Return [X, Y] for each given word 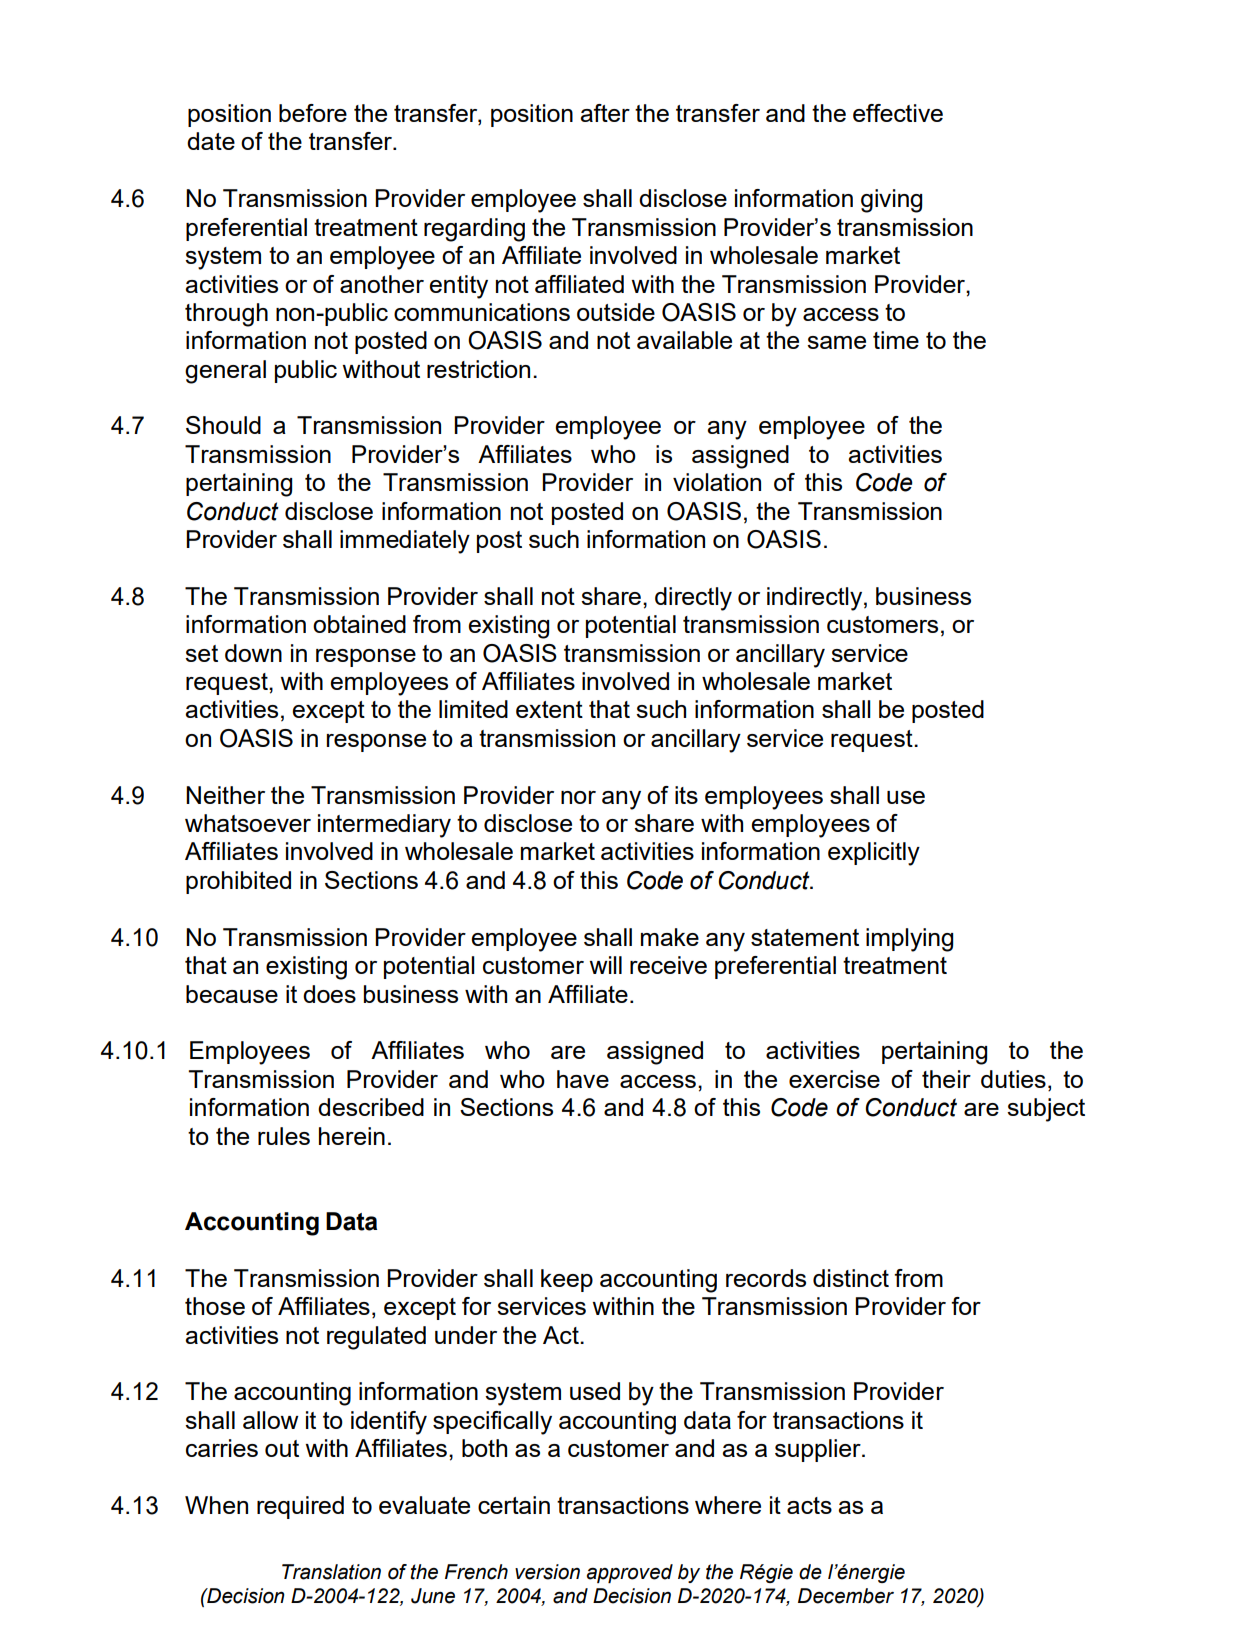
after [605, 113]
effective [898, 113]
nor [578, 797]
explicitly [874, 854]
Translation [331, 1572]
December [846, 1596]
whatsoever [248, 823]
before [313, 113]
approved [630, 1573]
